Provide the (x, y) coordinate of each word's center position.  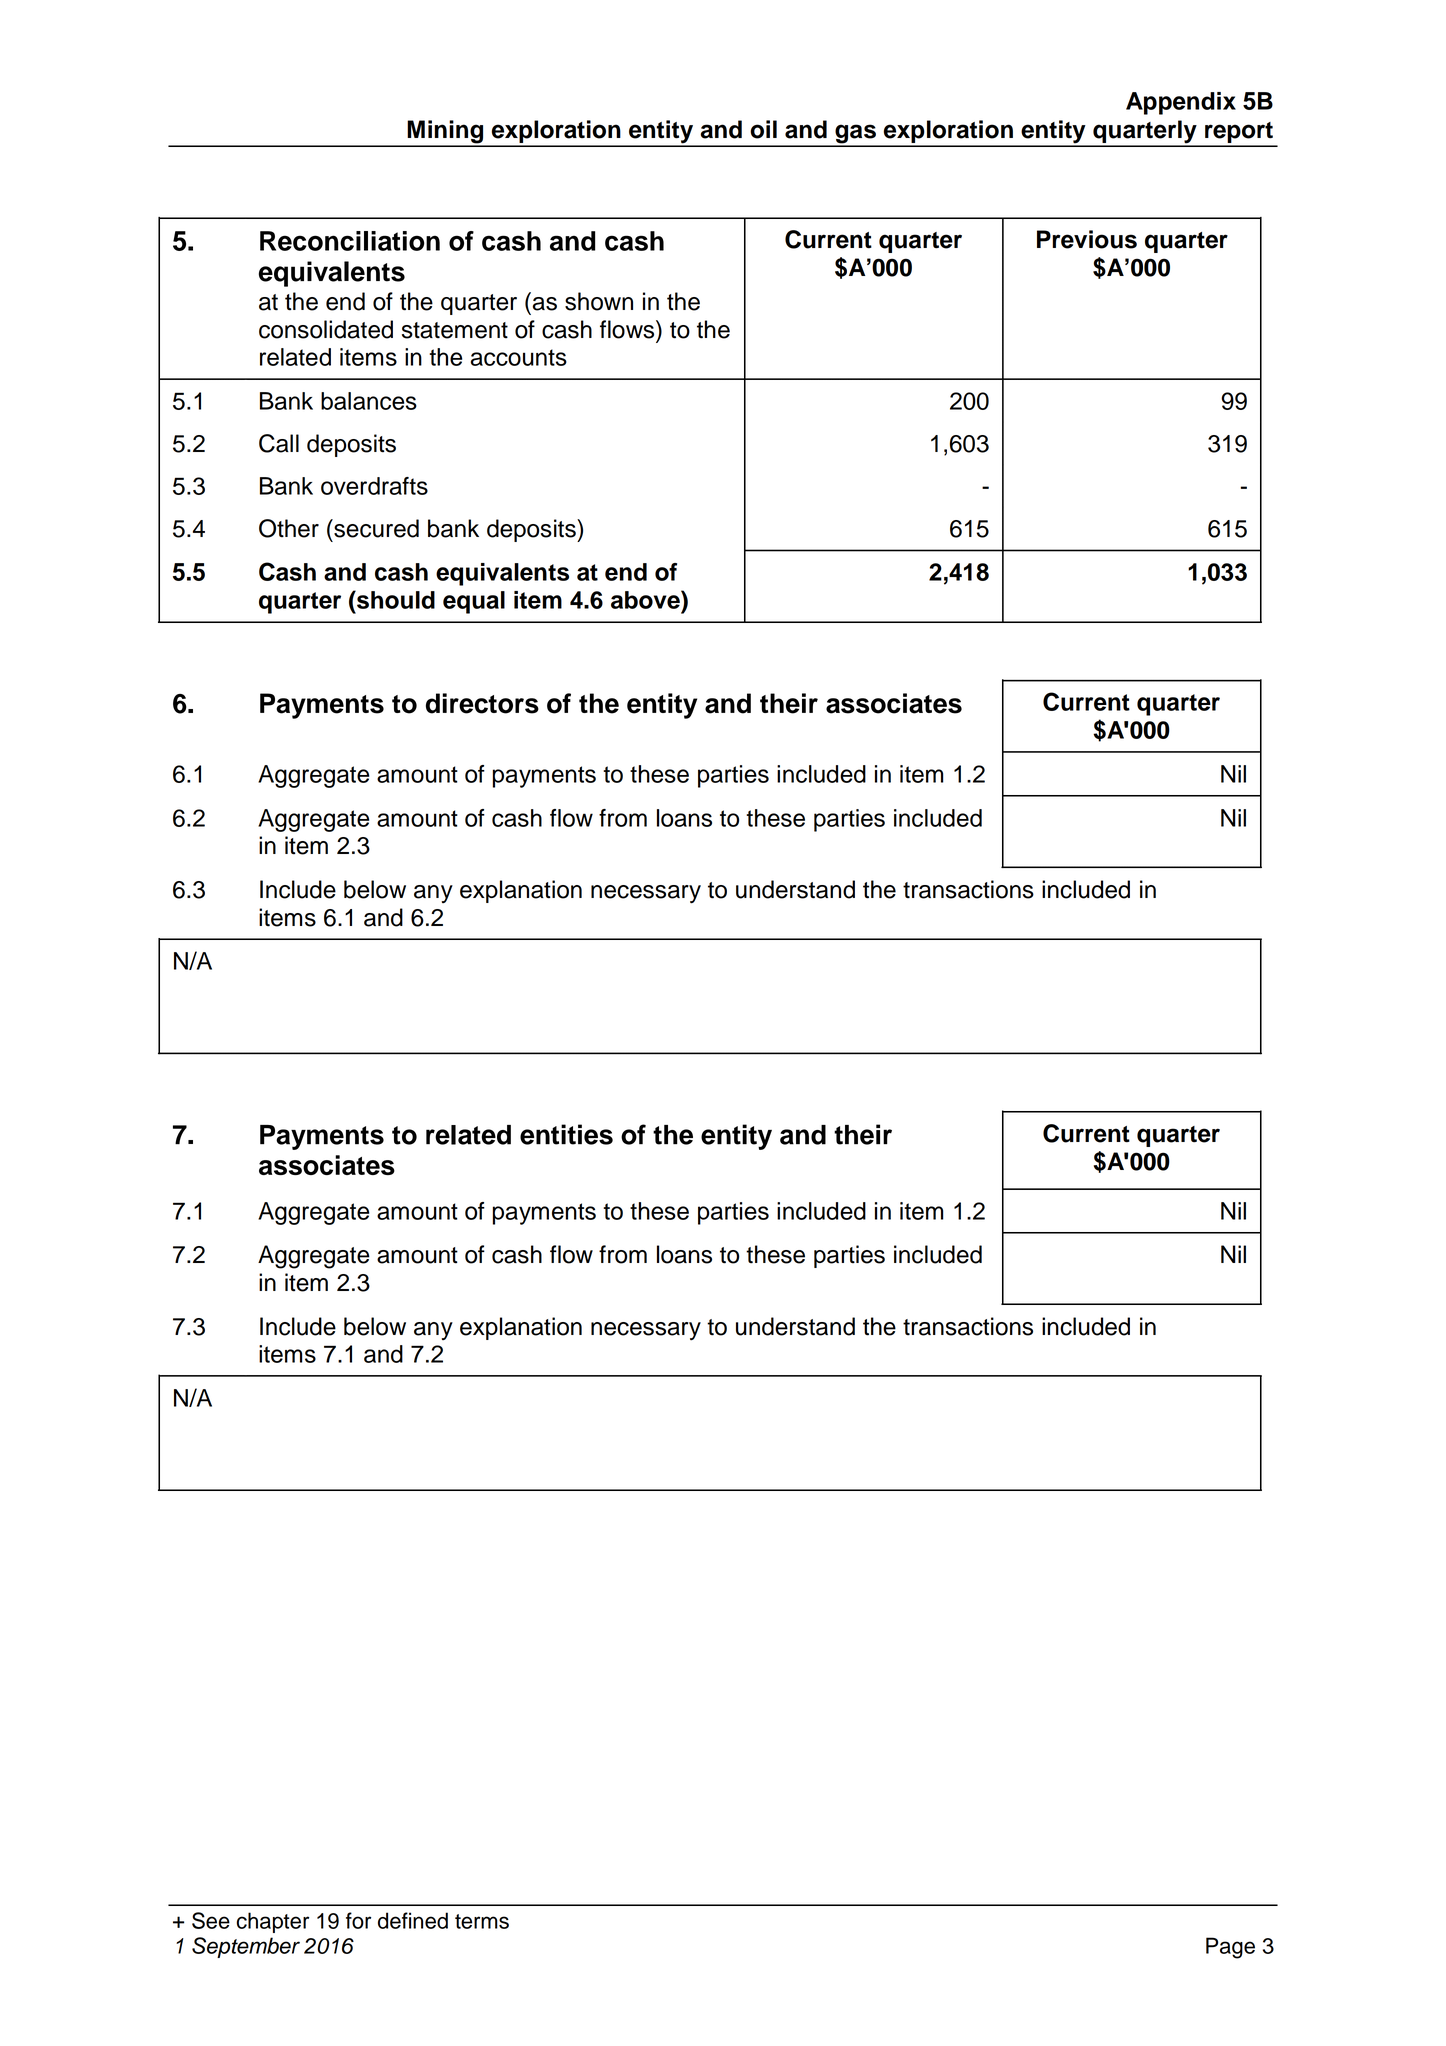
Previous (1087, 239)
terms (482, 1921)
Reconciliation (350, 241)
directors (482, 703)
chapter (273, 1922)
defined (413, 1920)
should (395, 599)
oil (763, 129)
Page (1230, 1948)
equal (474, 602)
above (646, 599)
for (358, 1920)
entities (566, 1134)
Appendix (1181, 103)
